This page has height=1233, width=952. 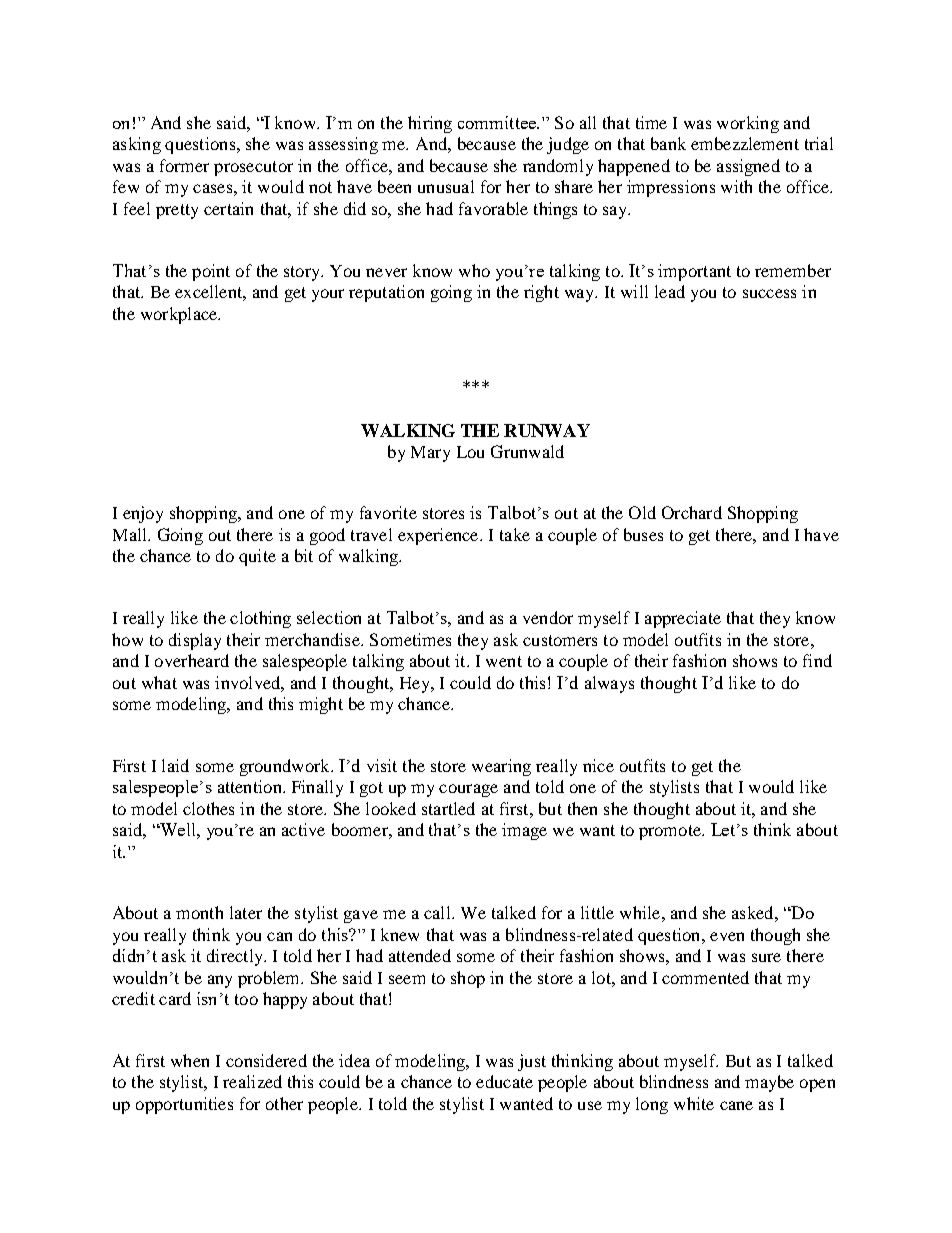 What do you see at coordinates (190, 1060) in the page?
I see `when` at bounding box center [190, 1060].
